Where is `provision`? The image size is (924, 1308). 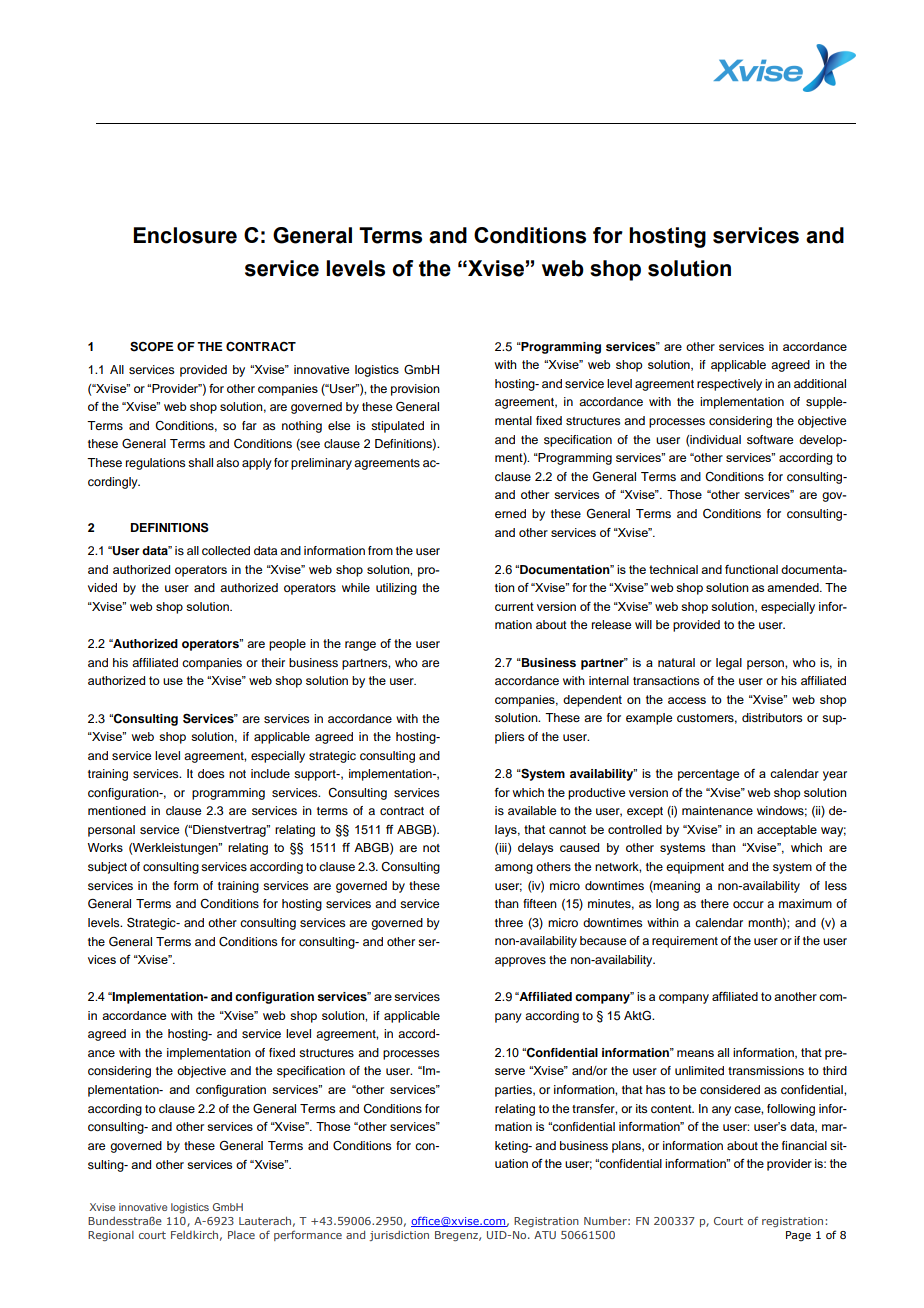
provision is located at coordinates (415, 390).
